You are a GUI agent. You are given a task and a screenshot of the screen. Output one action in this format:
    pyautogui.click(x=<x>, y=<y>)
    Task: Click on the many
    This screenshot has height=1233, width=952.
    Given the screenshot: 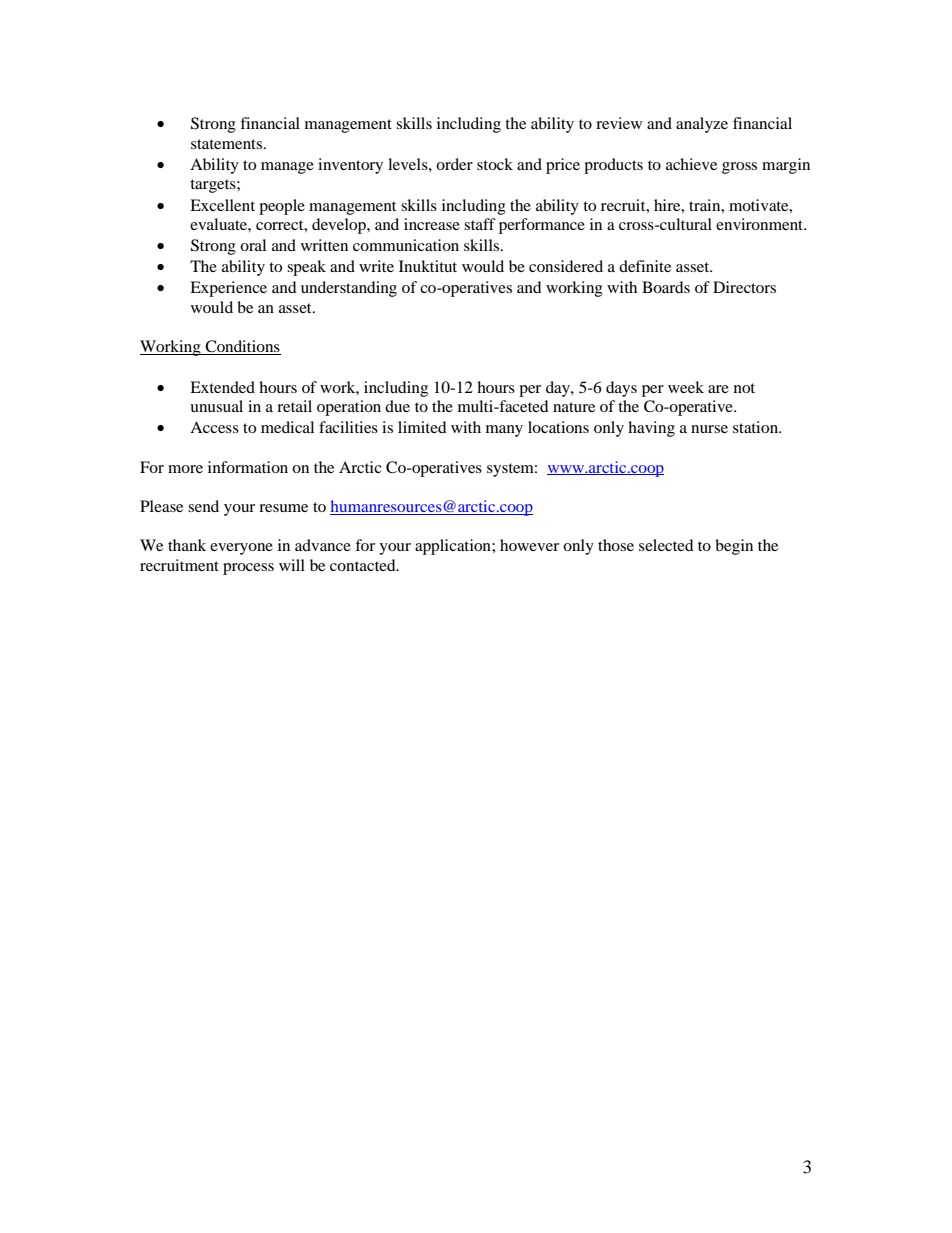 What is the action you would take?
    pyautogui.click(x=504, y=431)
